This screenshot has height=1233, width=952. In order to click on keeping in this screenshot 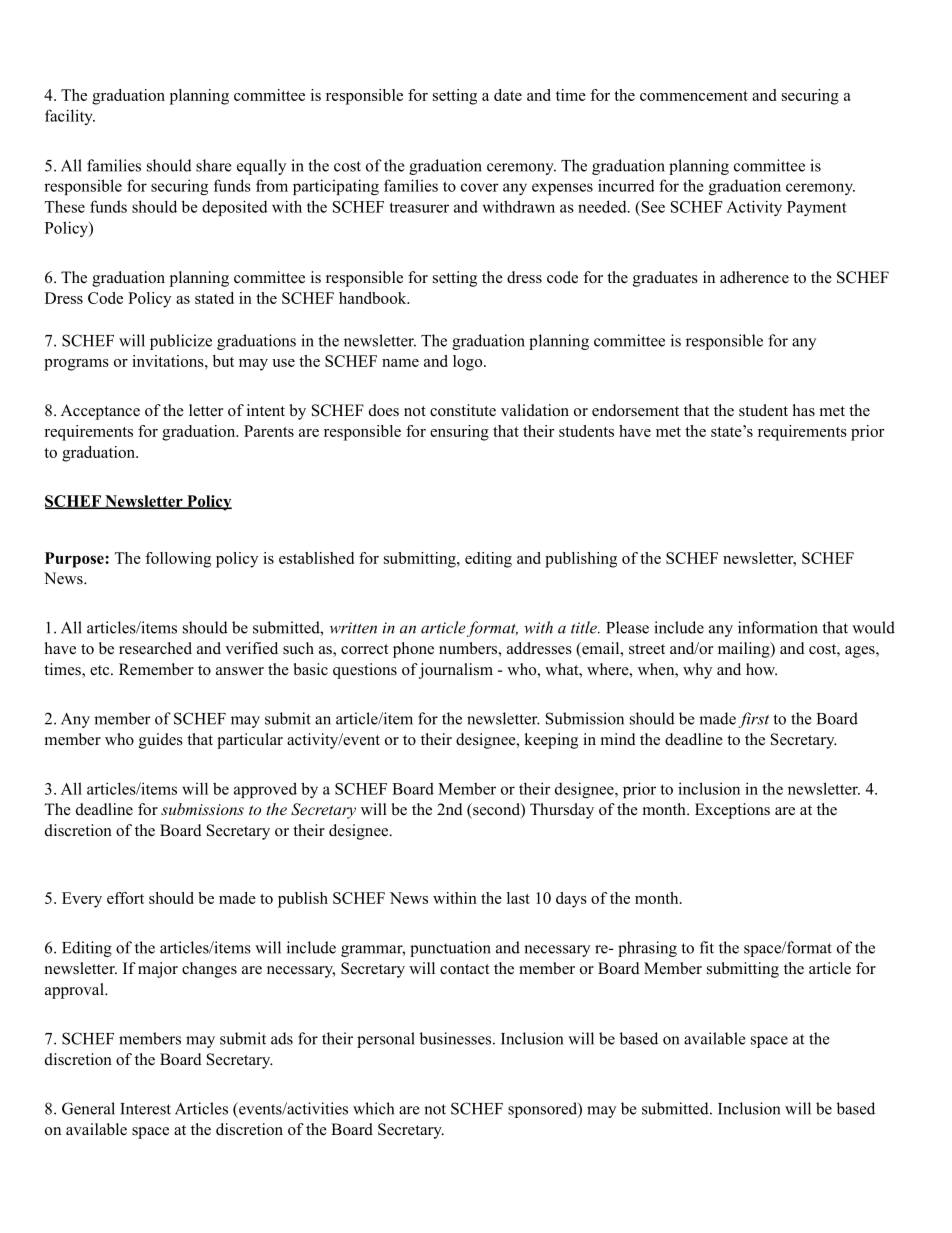, I will do `click(551, 741)`.
